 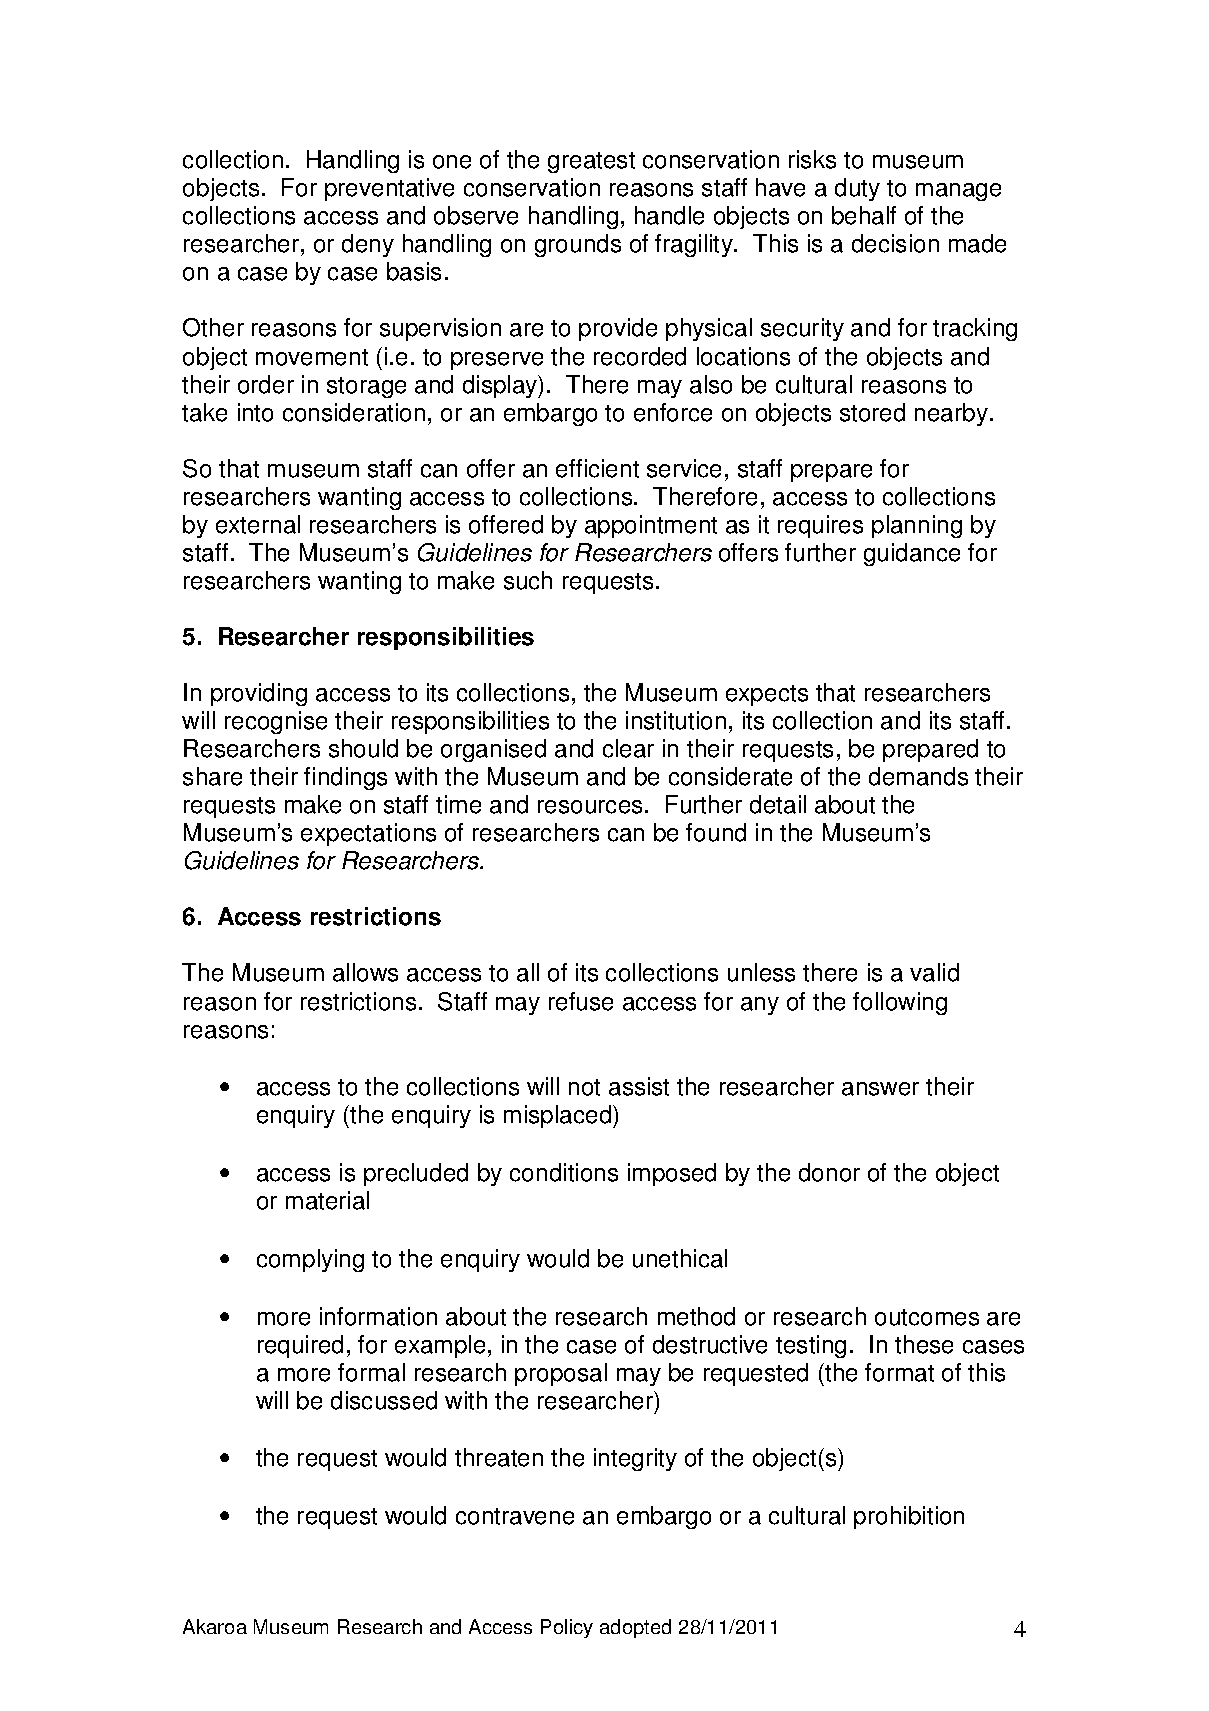 What do you see at coordinates (864, 215) in the page?
I see `behalf` at bounding box center [864, 215].
